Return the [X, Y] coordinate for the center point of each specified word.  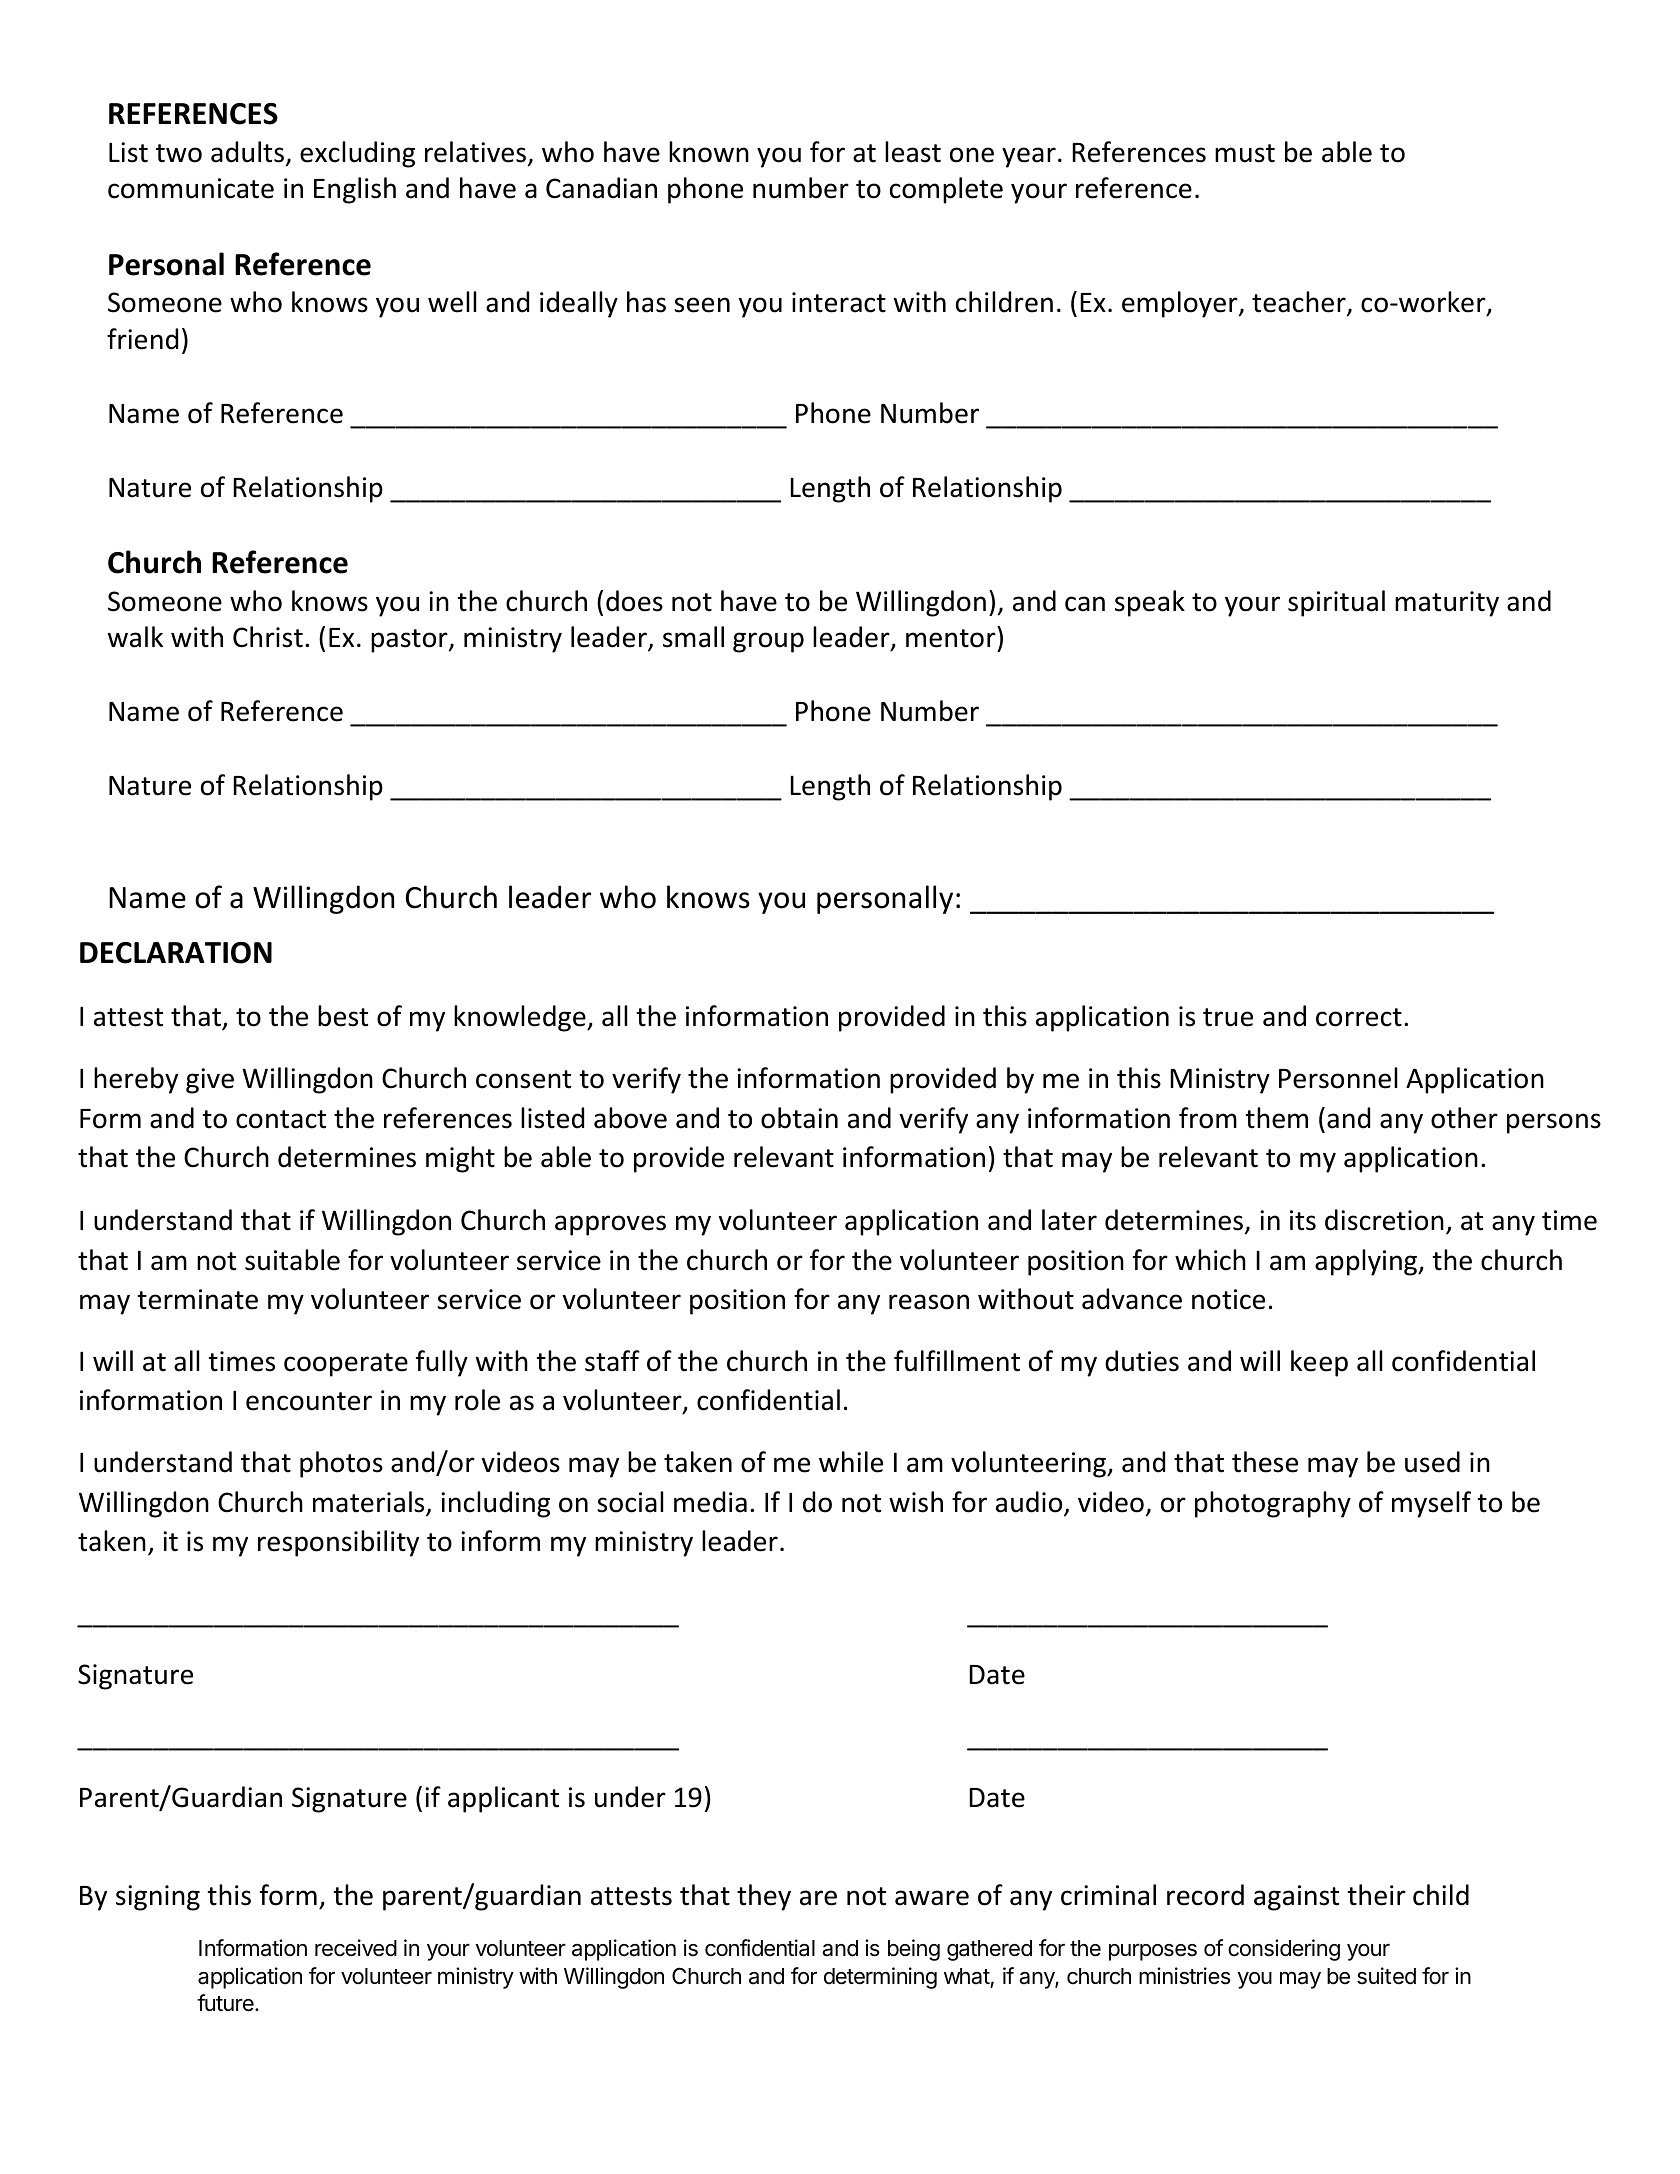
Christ [268, 637]
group [768, 642]
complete [946, 190]
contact [281, 1119]
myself [1431, 1504]
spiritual [1336, 603]
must [1245, 153]
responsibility [338, 1543]
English [355, 190]
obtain [799, 1118]
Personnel [1338, 1078]
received [356, 1948]
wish [916, 1502]
